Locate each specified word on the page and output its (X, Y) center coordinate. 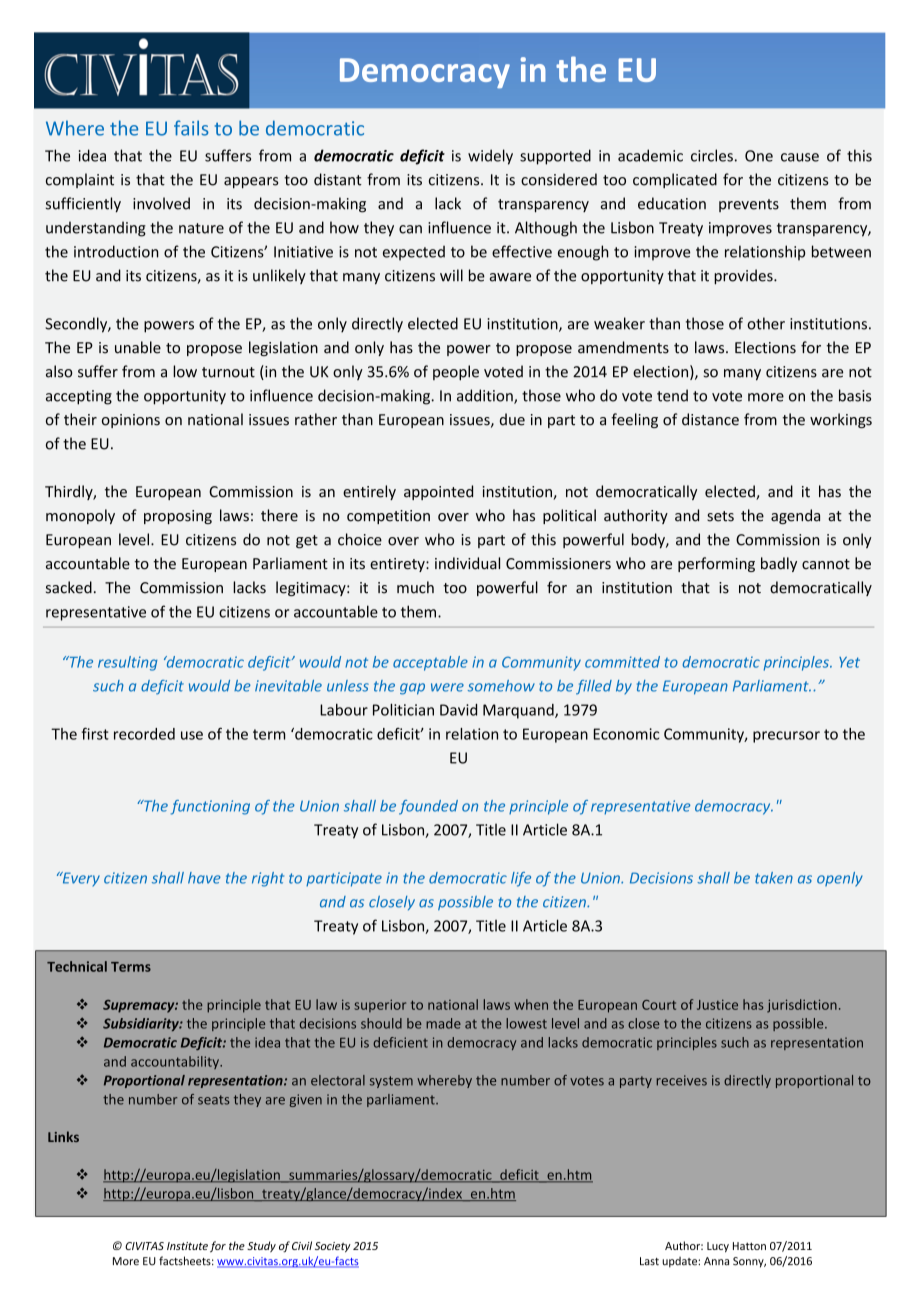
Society (333, 1247)
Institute (187, 1246)
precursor (786, 737)
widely (490, 157)
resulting (127, 663)
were (447, 687)
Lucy (718, 1247)
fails (191, 128)
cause (800, 157)
